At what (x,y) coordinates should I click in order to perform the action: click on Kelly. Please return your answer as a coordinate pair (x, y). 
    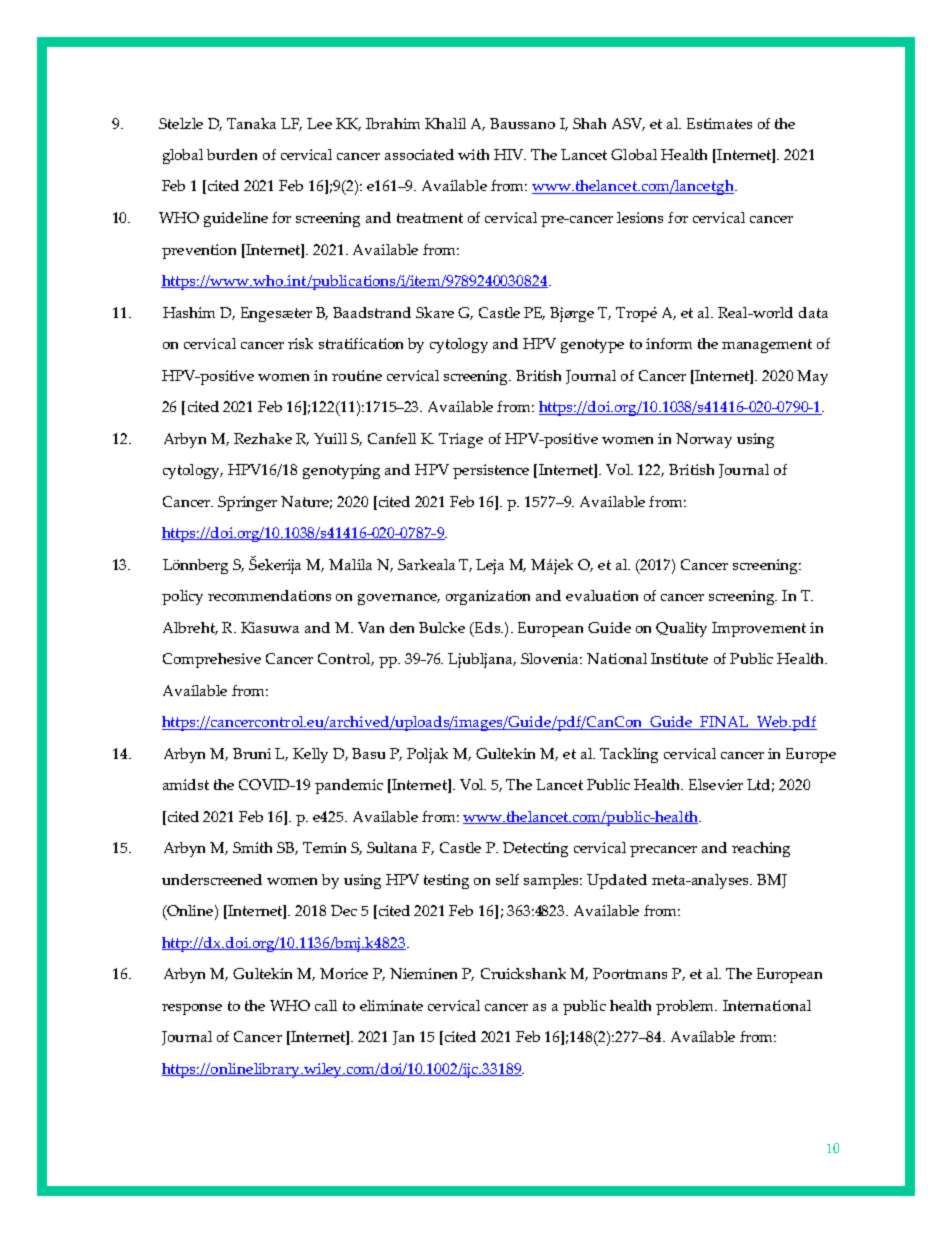
    Looking at the image, I should click on (310, 755).
